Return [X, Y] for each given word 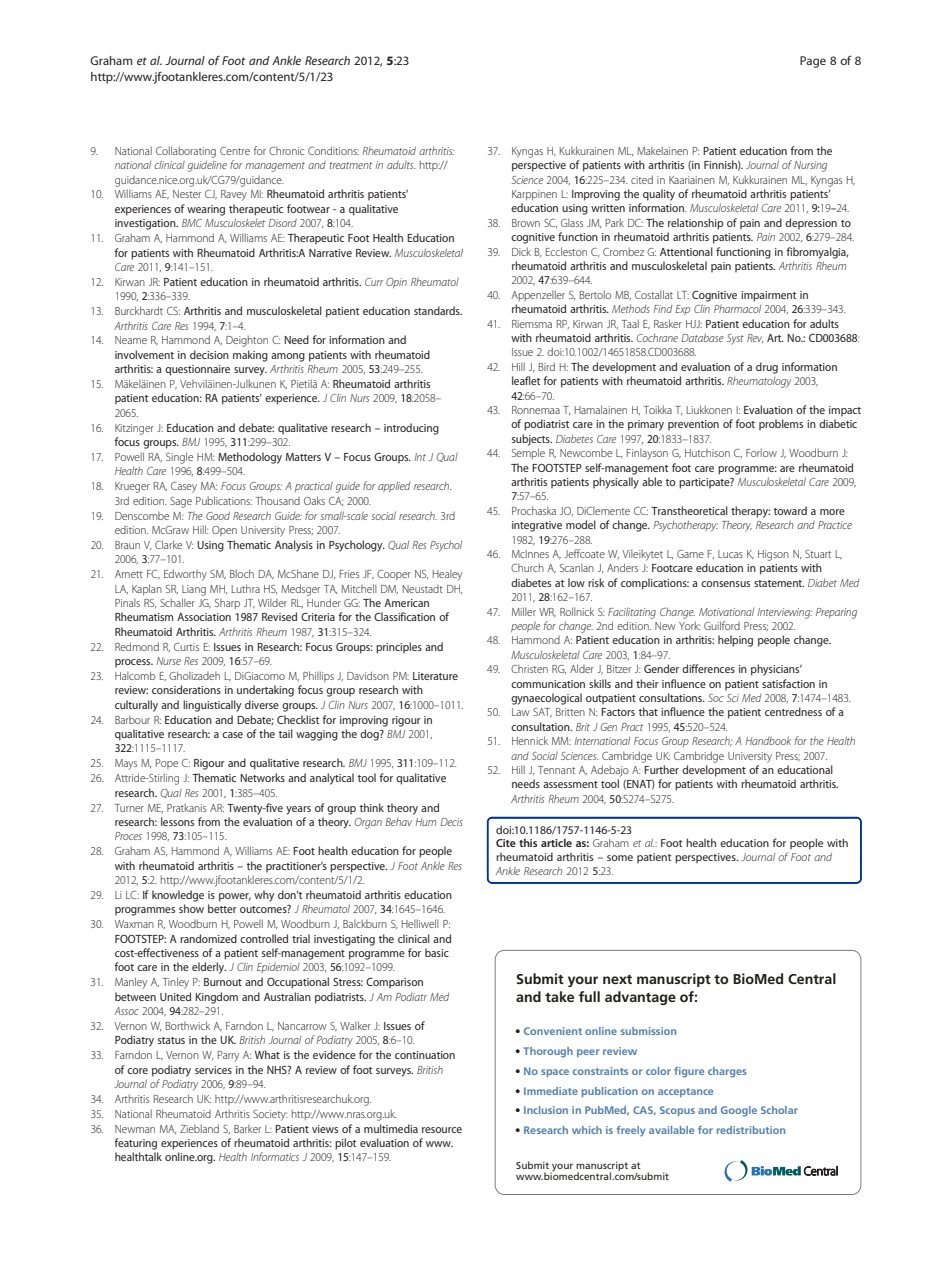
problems [781, 425]
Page [813, 62]
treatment [351, 165]
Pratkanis [186, 807]
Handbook [768, 740]
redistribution [751, 1130]
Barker [247, 1129]
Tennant [556, 770]
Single [179, 458]
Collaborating [186, 152]
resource [442, 1130]
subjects [532, 440]
